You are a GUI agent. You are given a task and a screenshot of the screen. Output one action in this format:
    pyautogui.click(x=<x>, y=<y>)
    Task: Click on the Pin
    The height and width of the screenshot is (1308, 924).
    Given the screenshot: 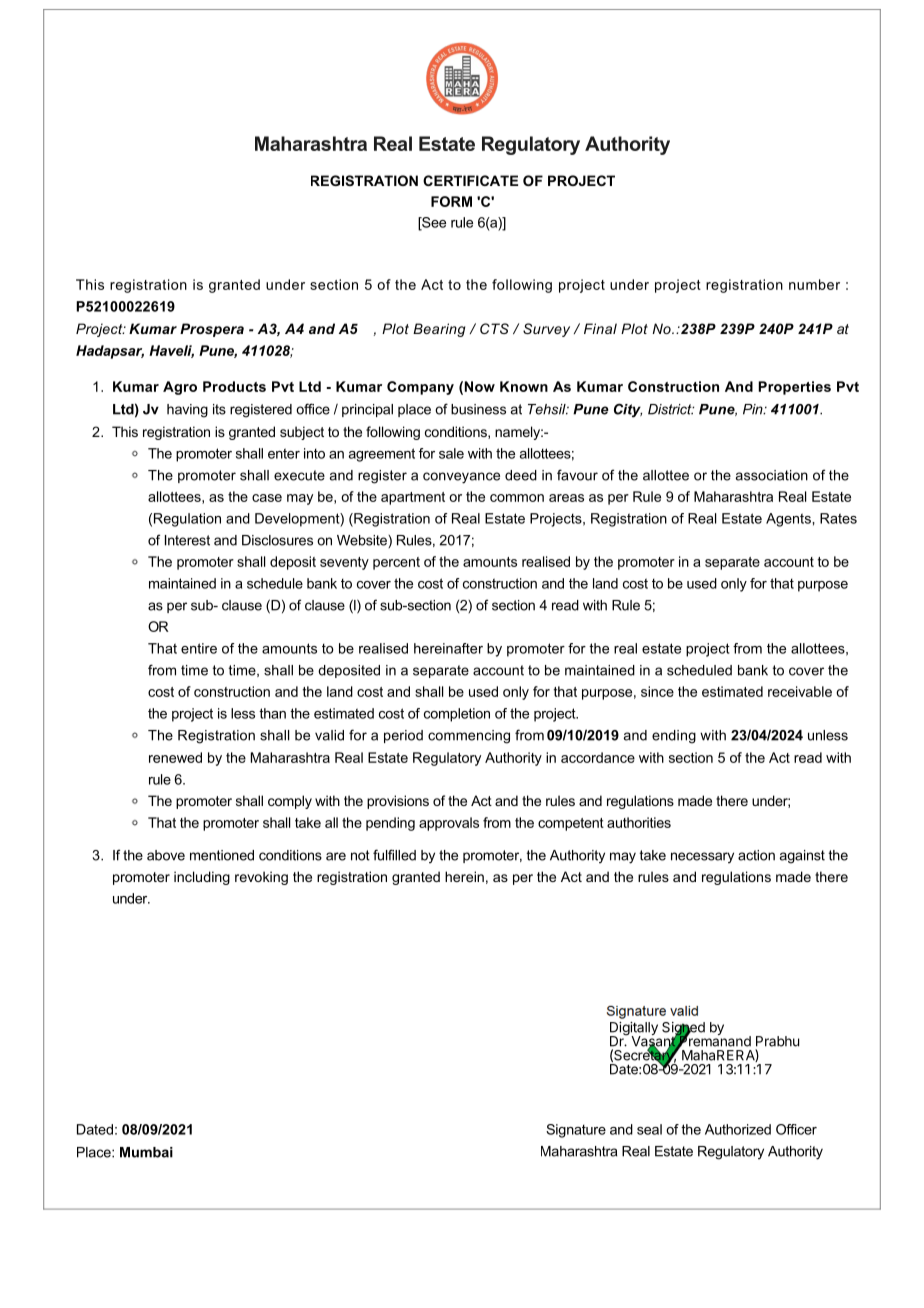 What is the action you would take?
    pyautogui.click(x=754, y=409)
